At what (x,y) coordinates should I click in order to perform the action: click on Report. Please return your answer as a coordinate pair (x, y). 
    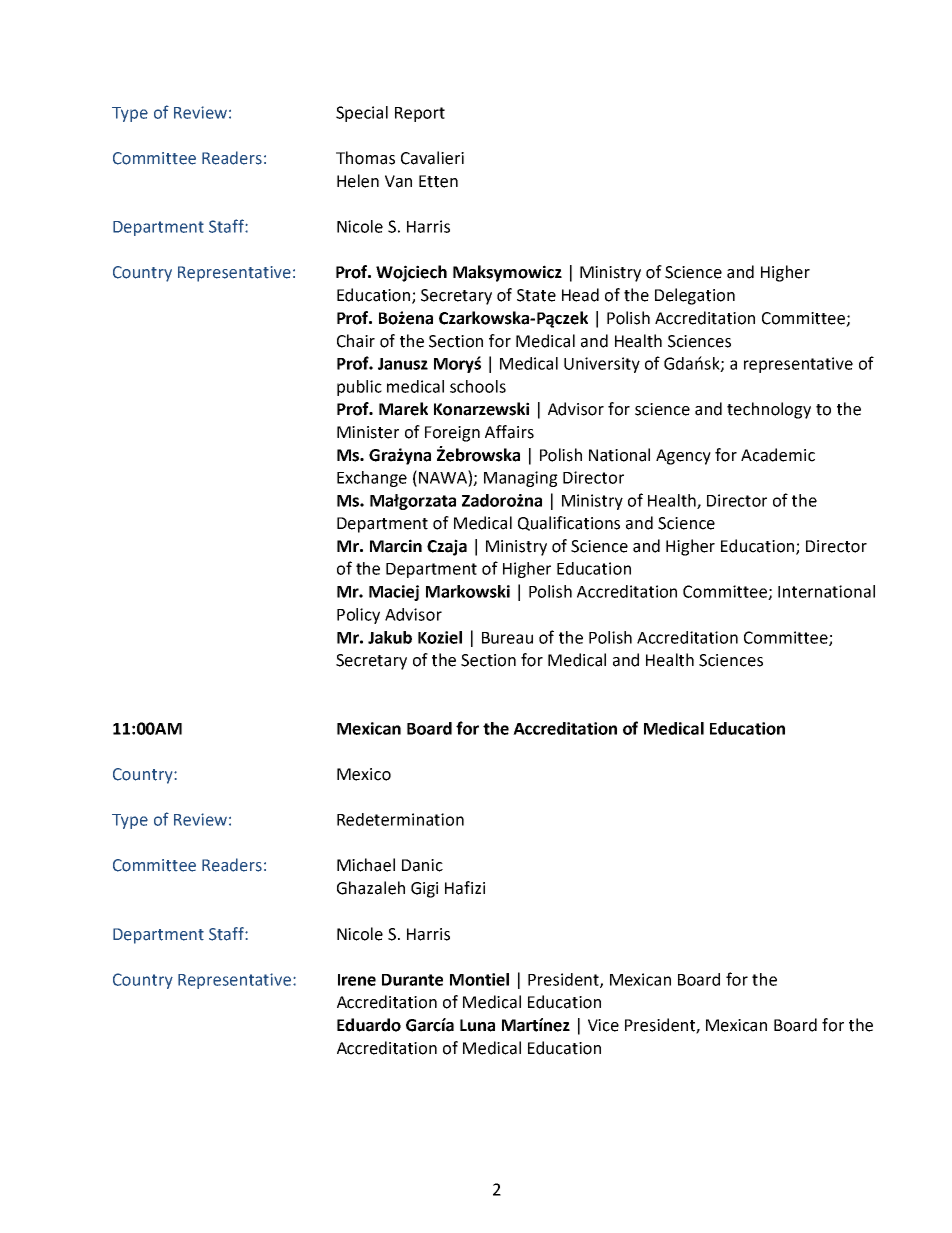
    Looking at the image, I should click on (420, 114).
